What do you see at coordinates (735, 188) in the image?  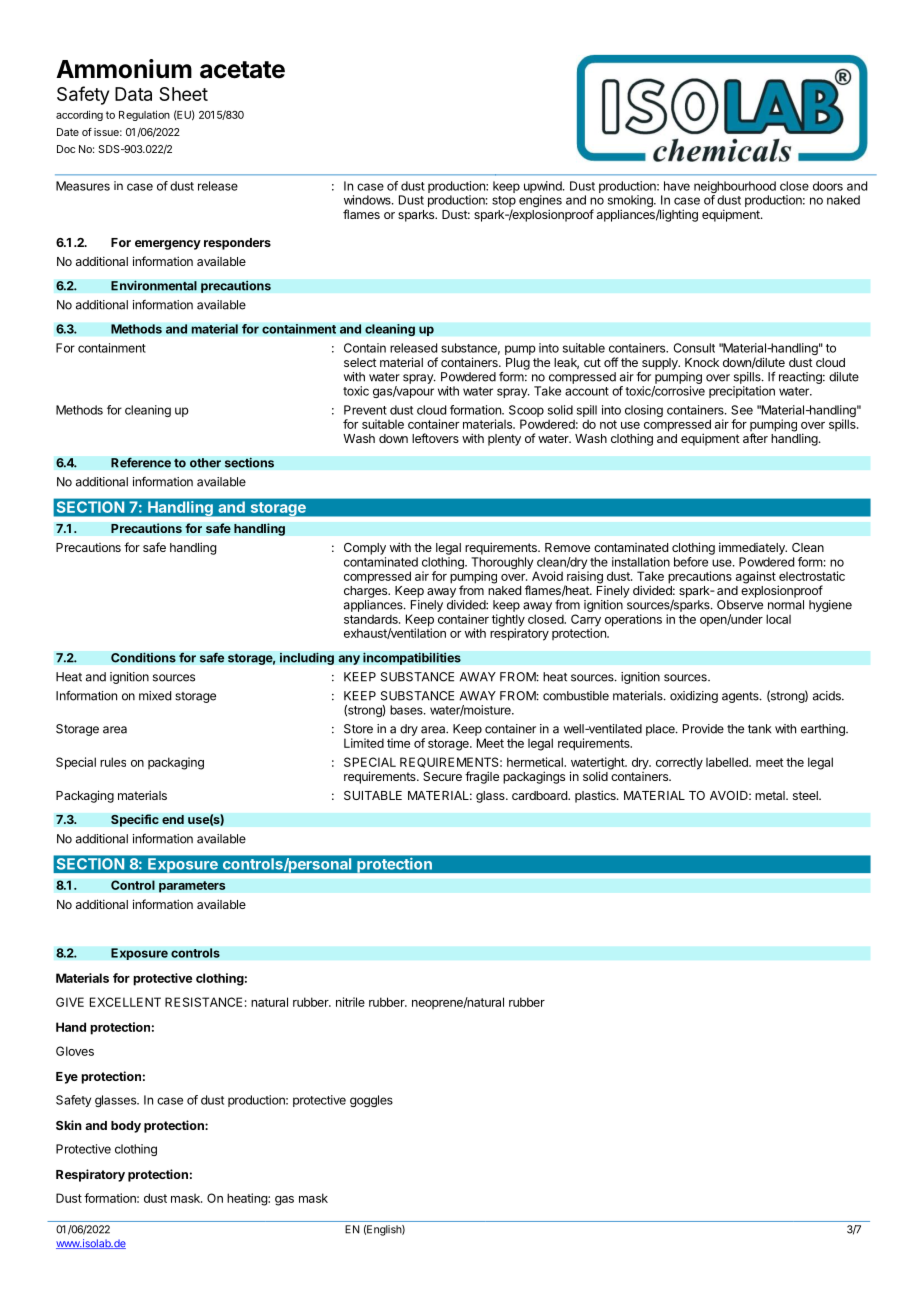 I see `neighbourhood` at bounding box center [735, 188].
